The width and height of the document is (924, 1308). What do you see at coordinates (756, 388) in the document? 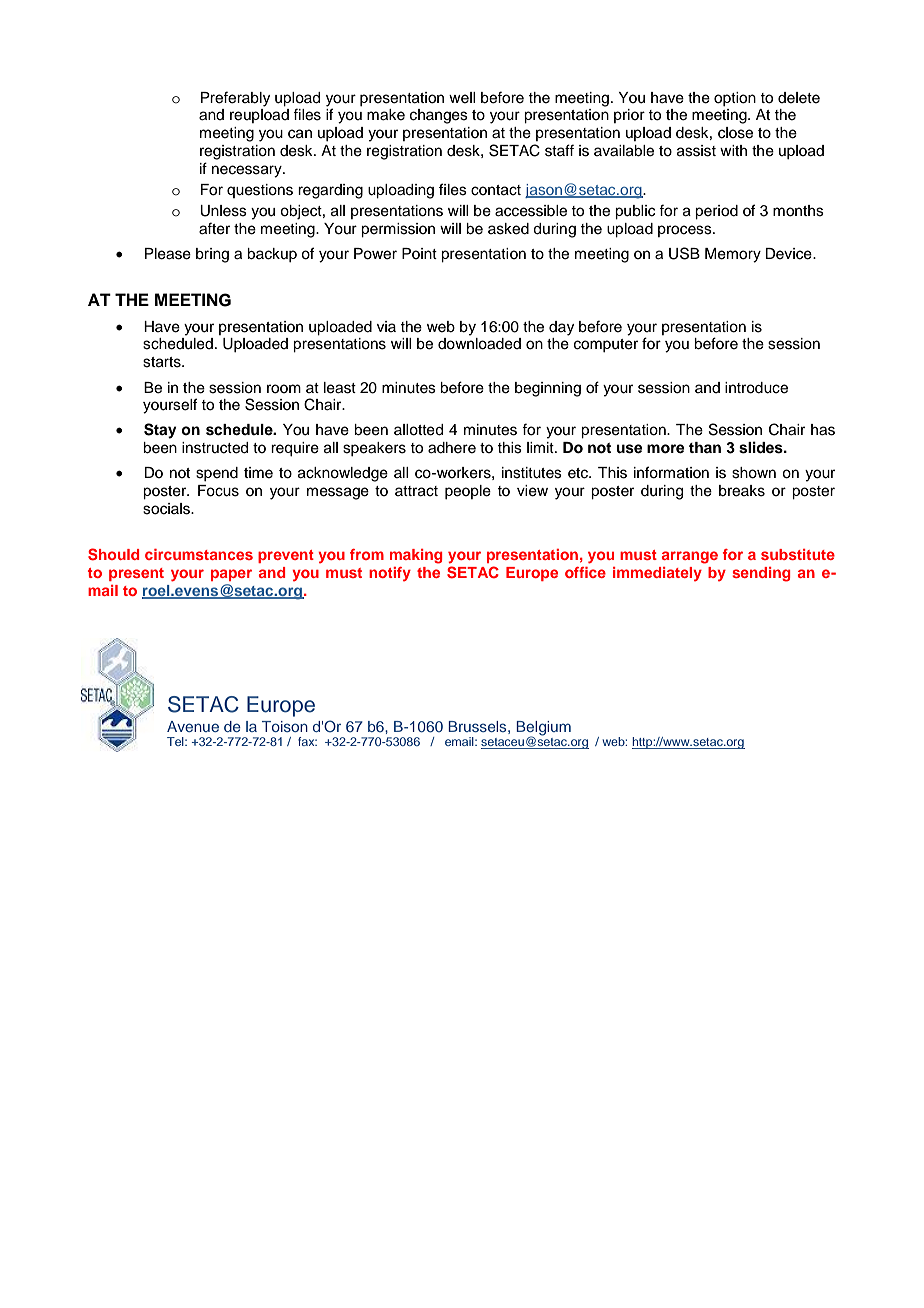
I see `introduce` at bounding box center [756, 388].
